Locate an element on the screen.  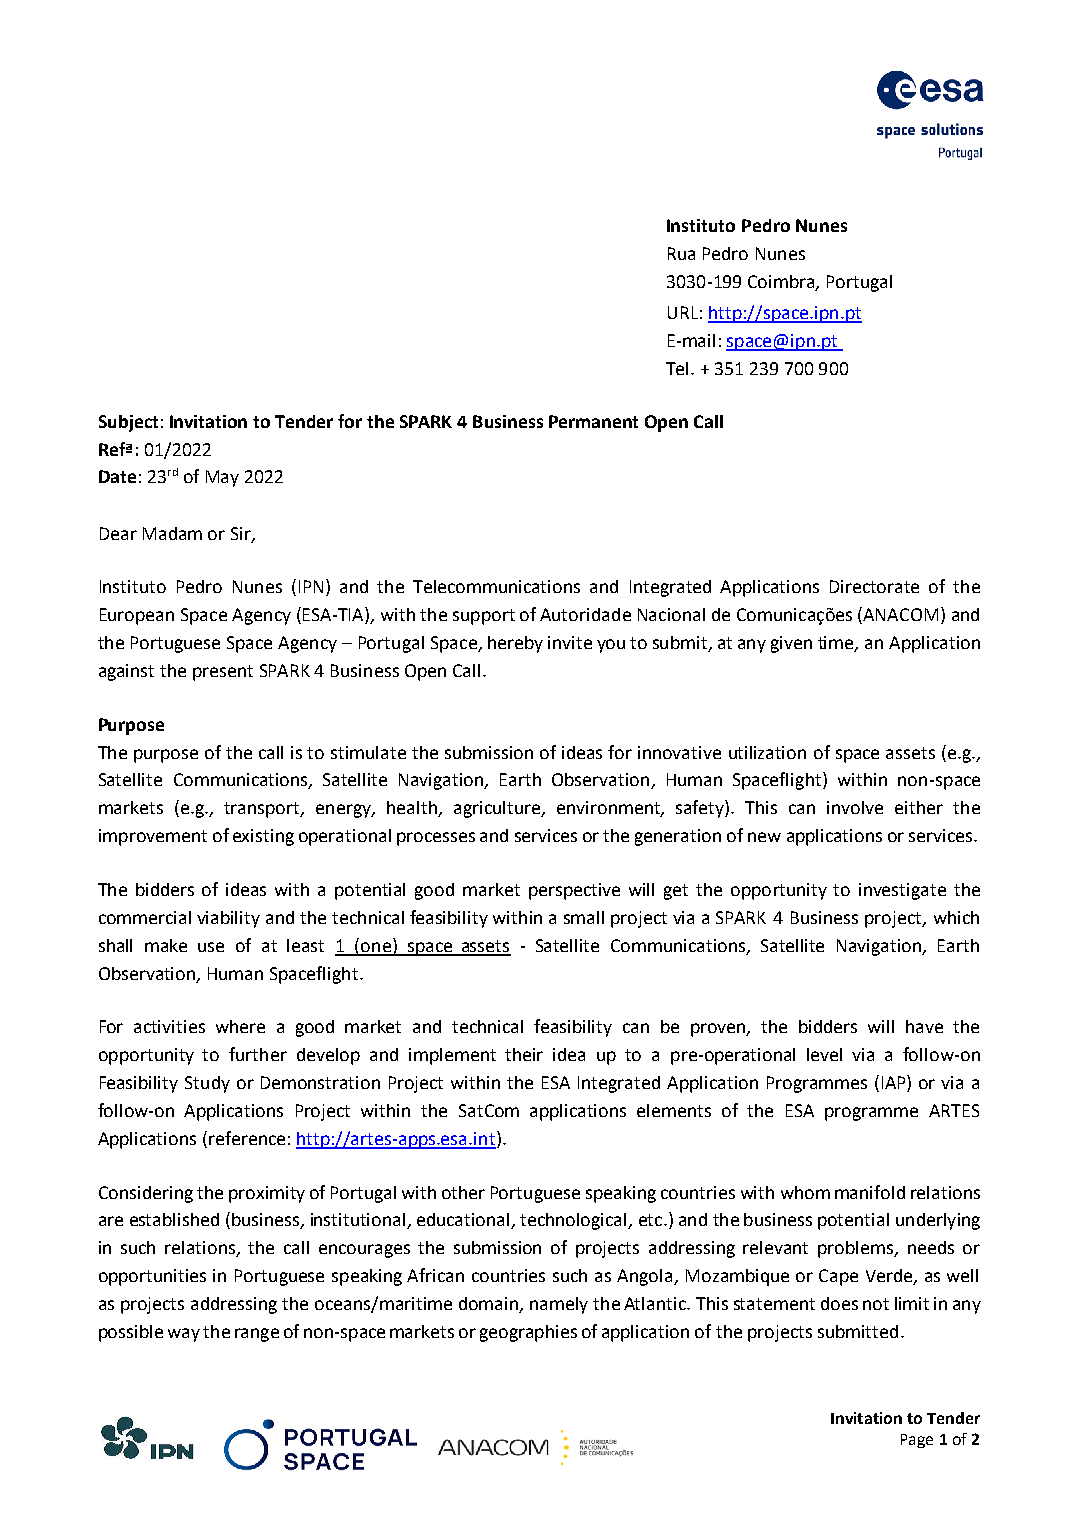
existing is located at coordinates (263, 837).
